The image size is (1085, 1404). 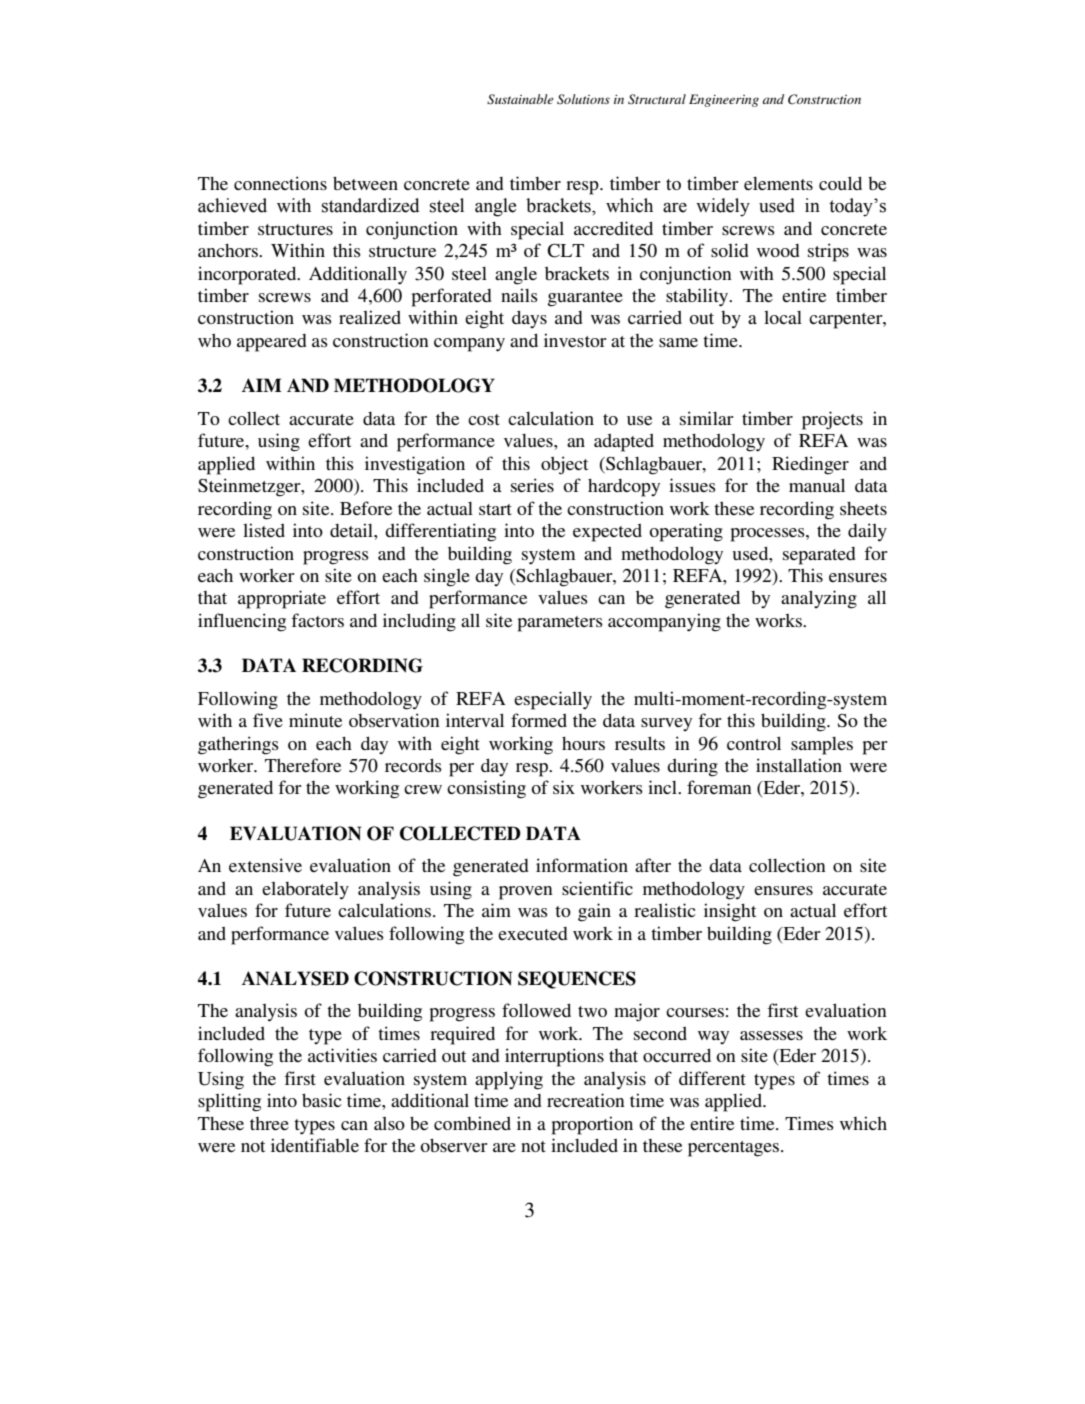 I want to click on three, so click(x=269, y=1123).
